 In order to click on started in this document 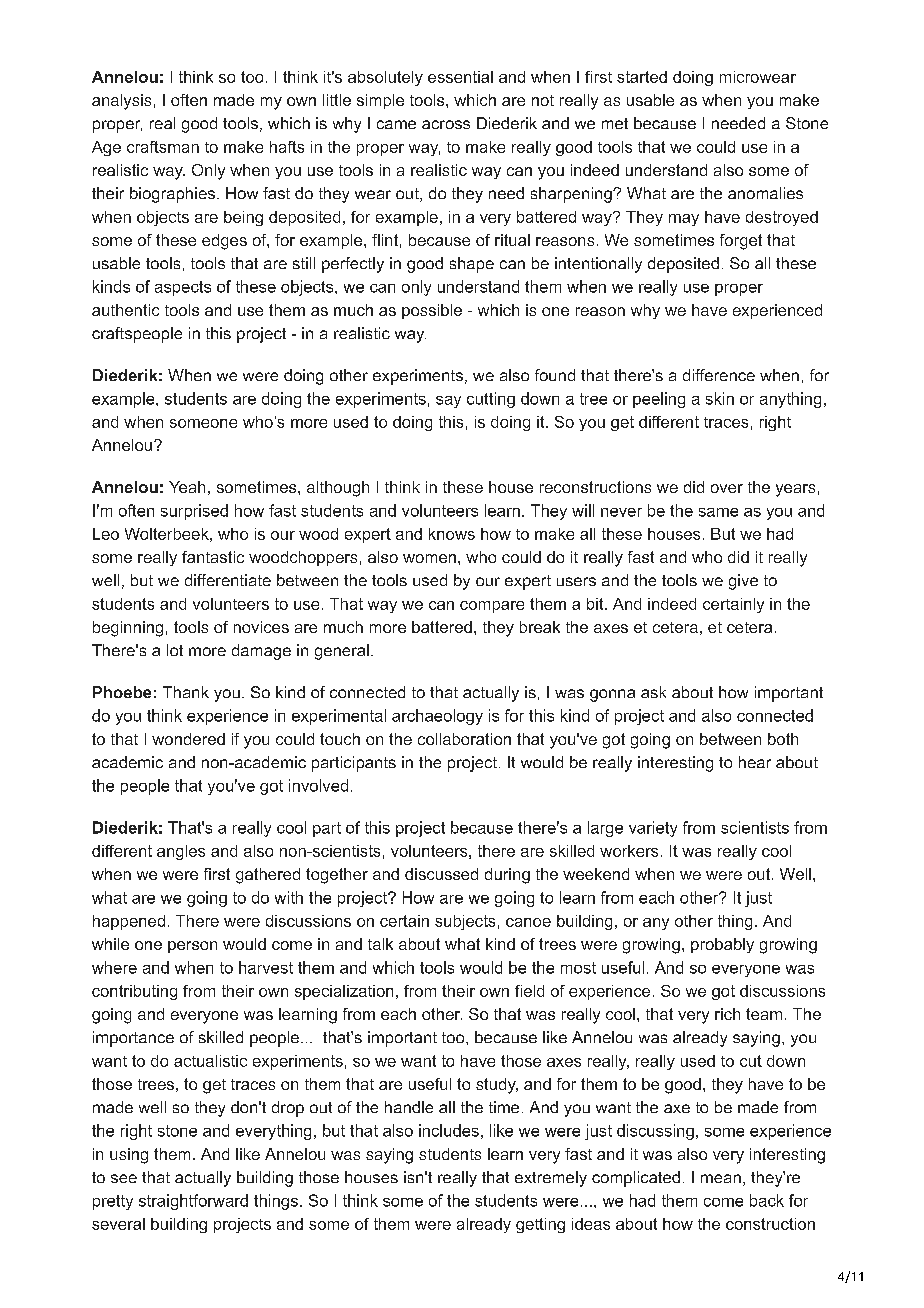, I will do `click(642, 77)`.
